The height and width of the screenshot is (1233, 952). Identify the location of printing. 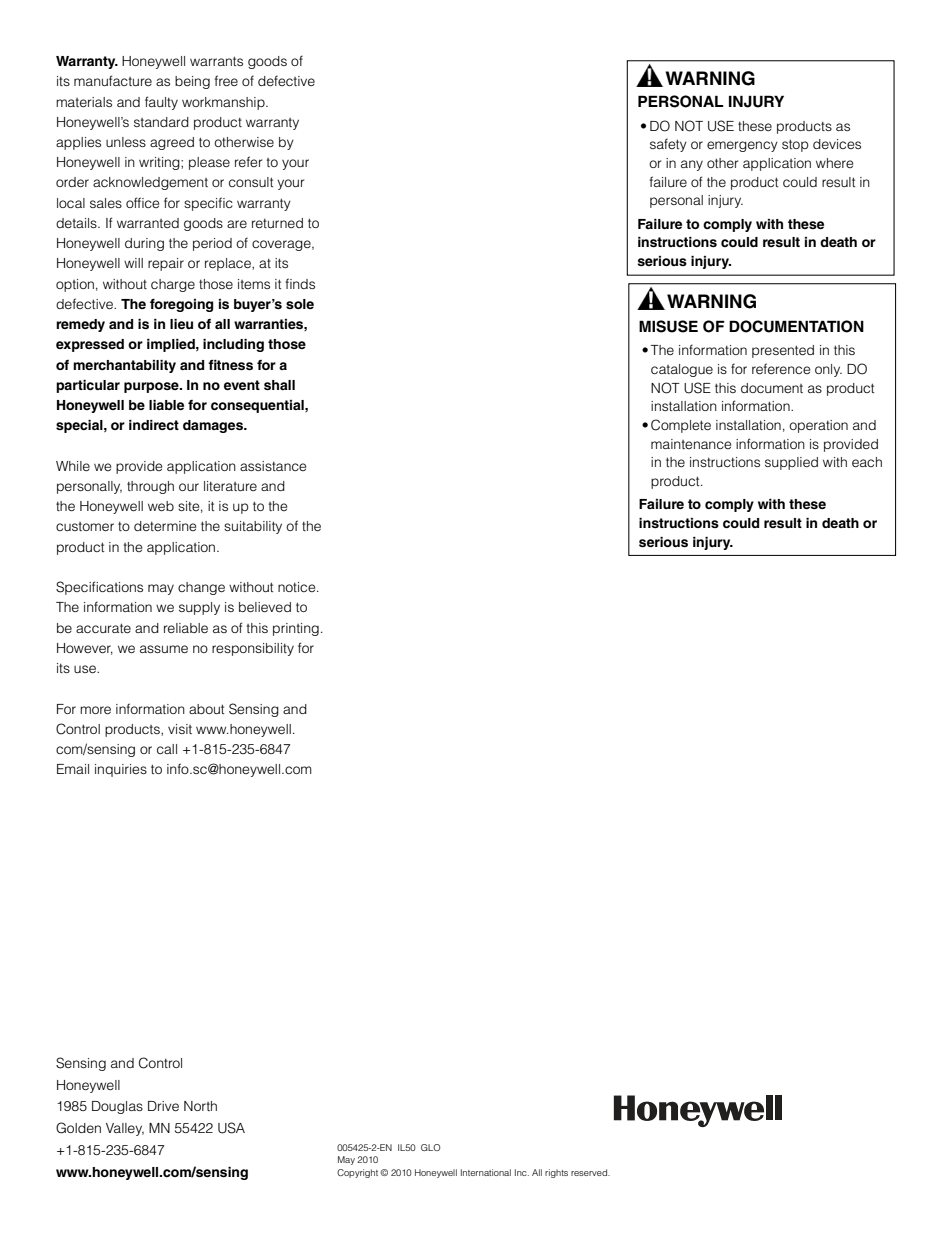
(296, 629).
